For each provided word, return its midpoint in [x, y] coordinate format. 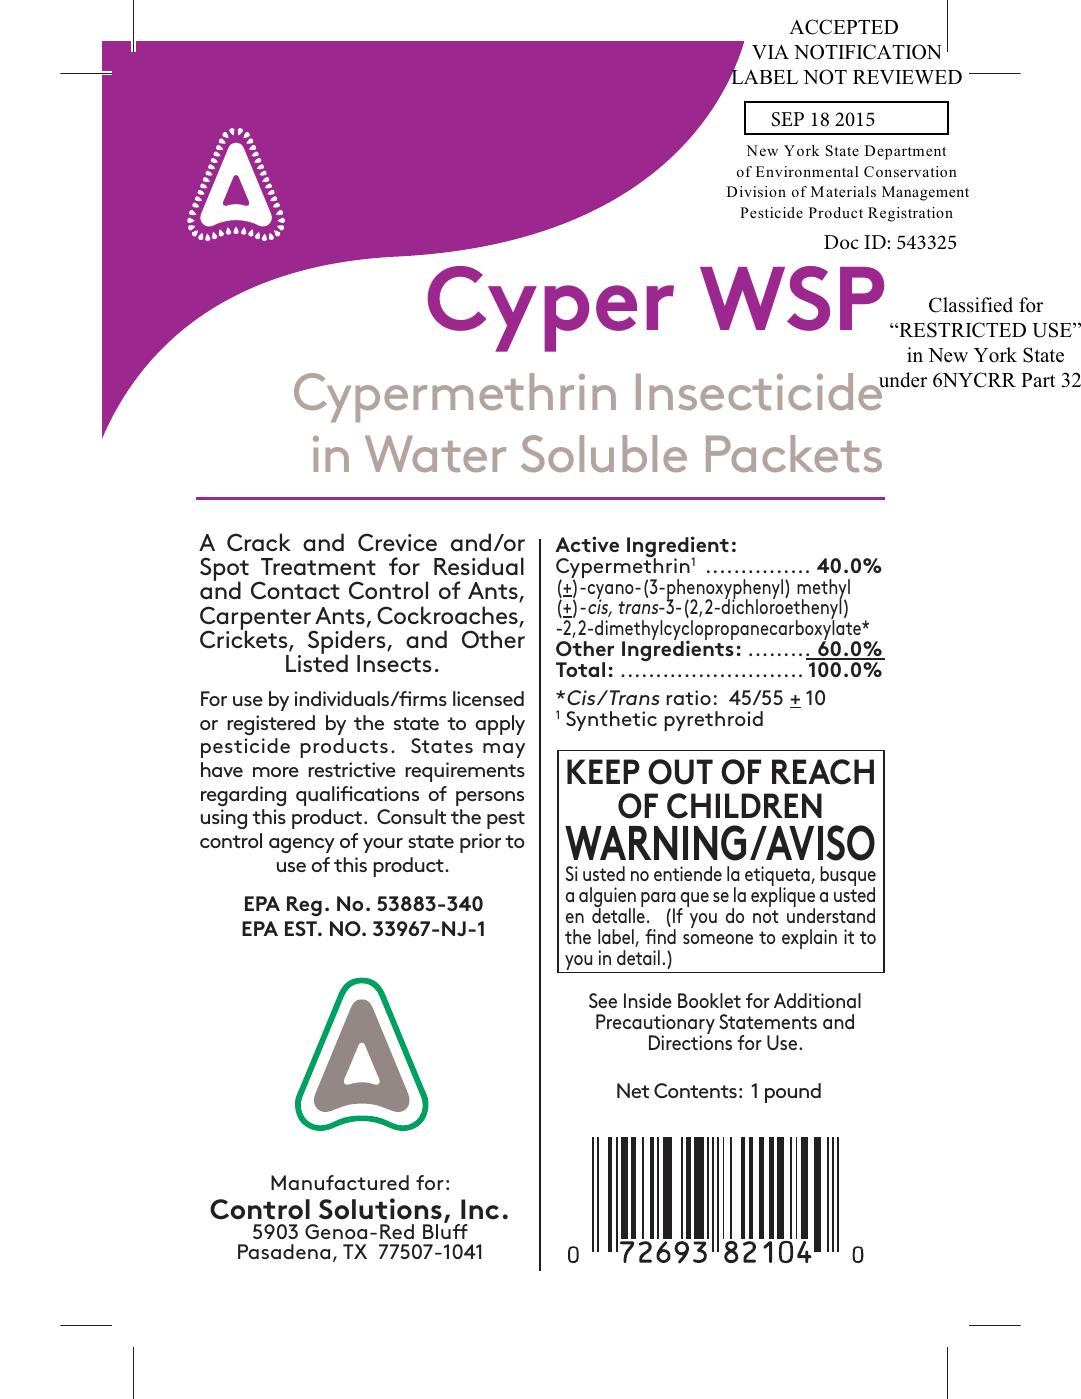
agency [302, 845]
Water [435, 454]
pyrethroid [713, 721]
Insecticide [760, 391]
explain [809, 939]
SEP [787, 119]
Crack [259, 542]
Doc [841, 242]
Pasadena [284, 1251]
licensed [488, 698]
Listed [317, 662]
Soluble [604, 453]
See [603, 1000]
